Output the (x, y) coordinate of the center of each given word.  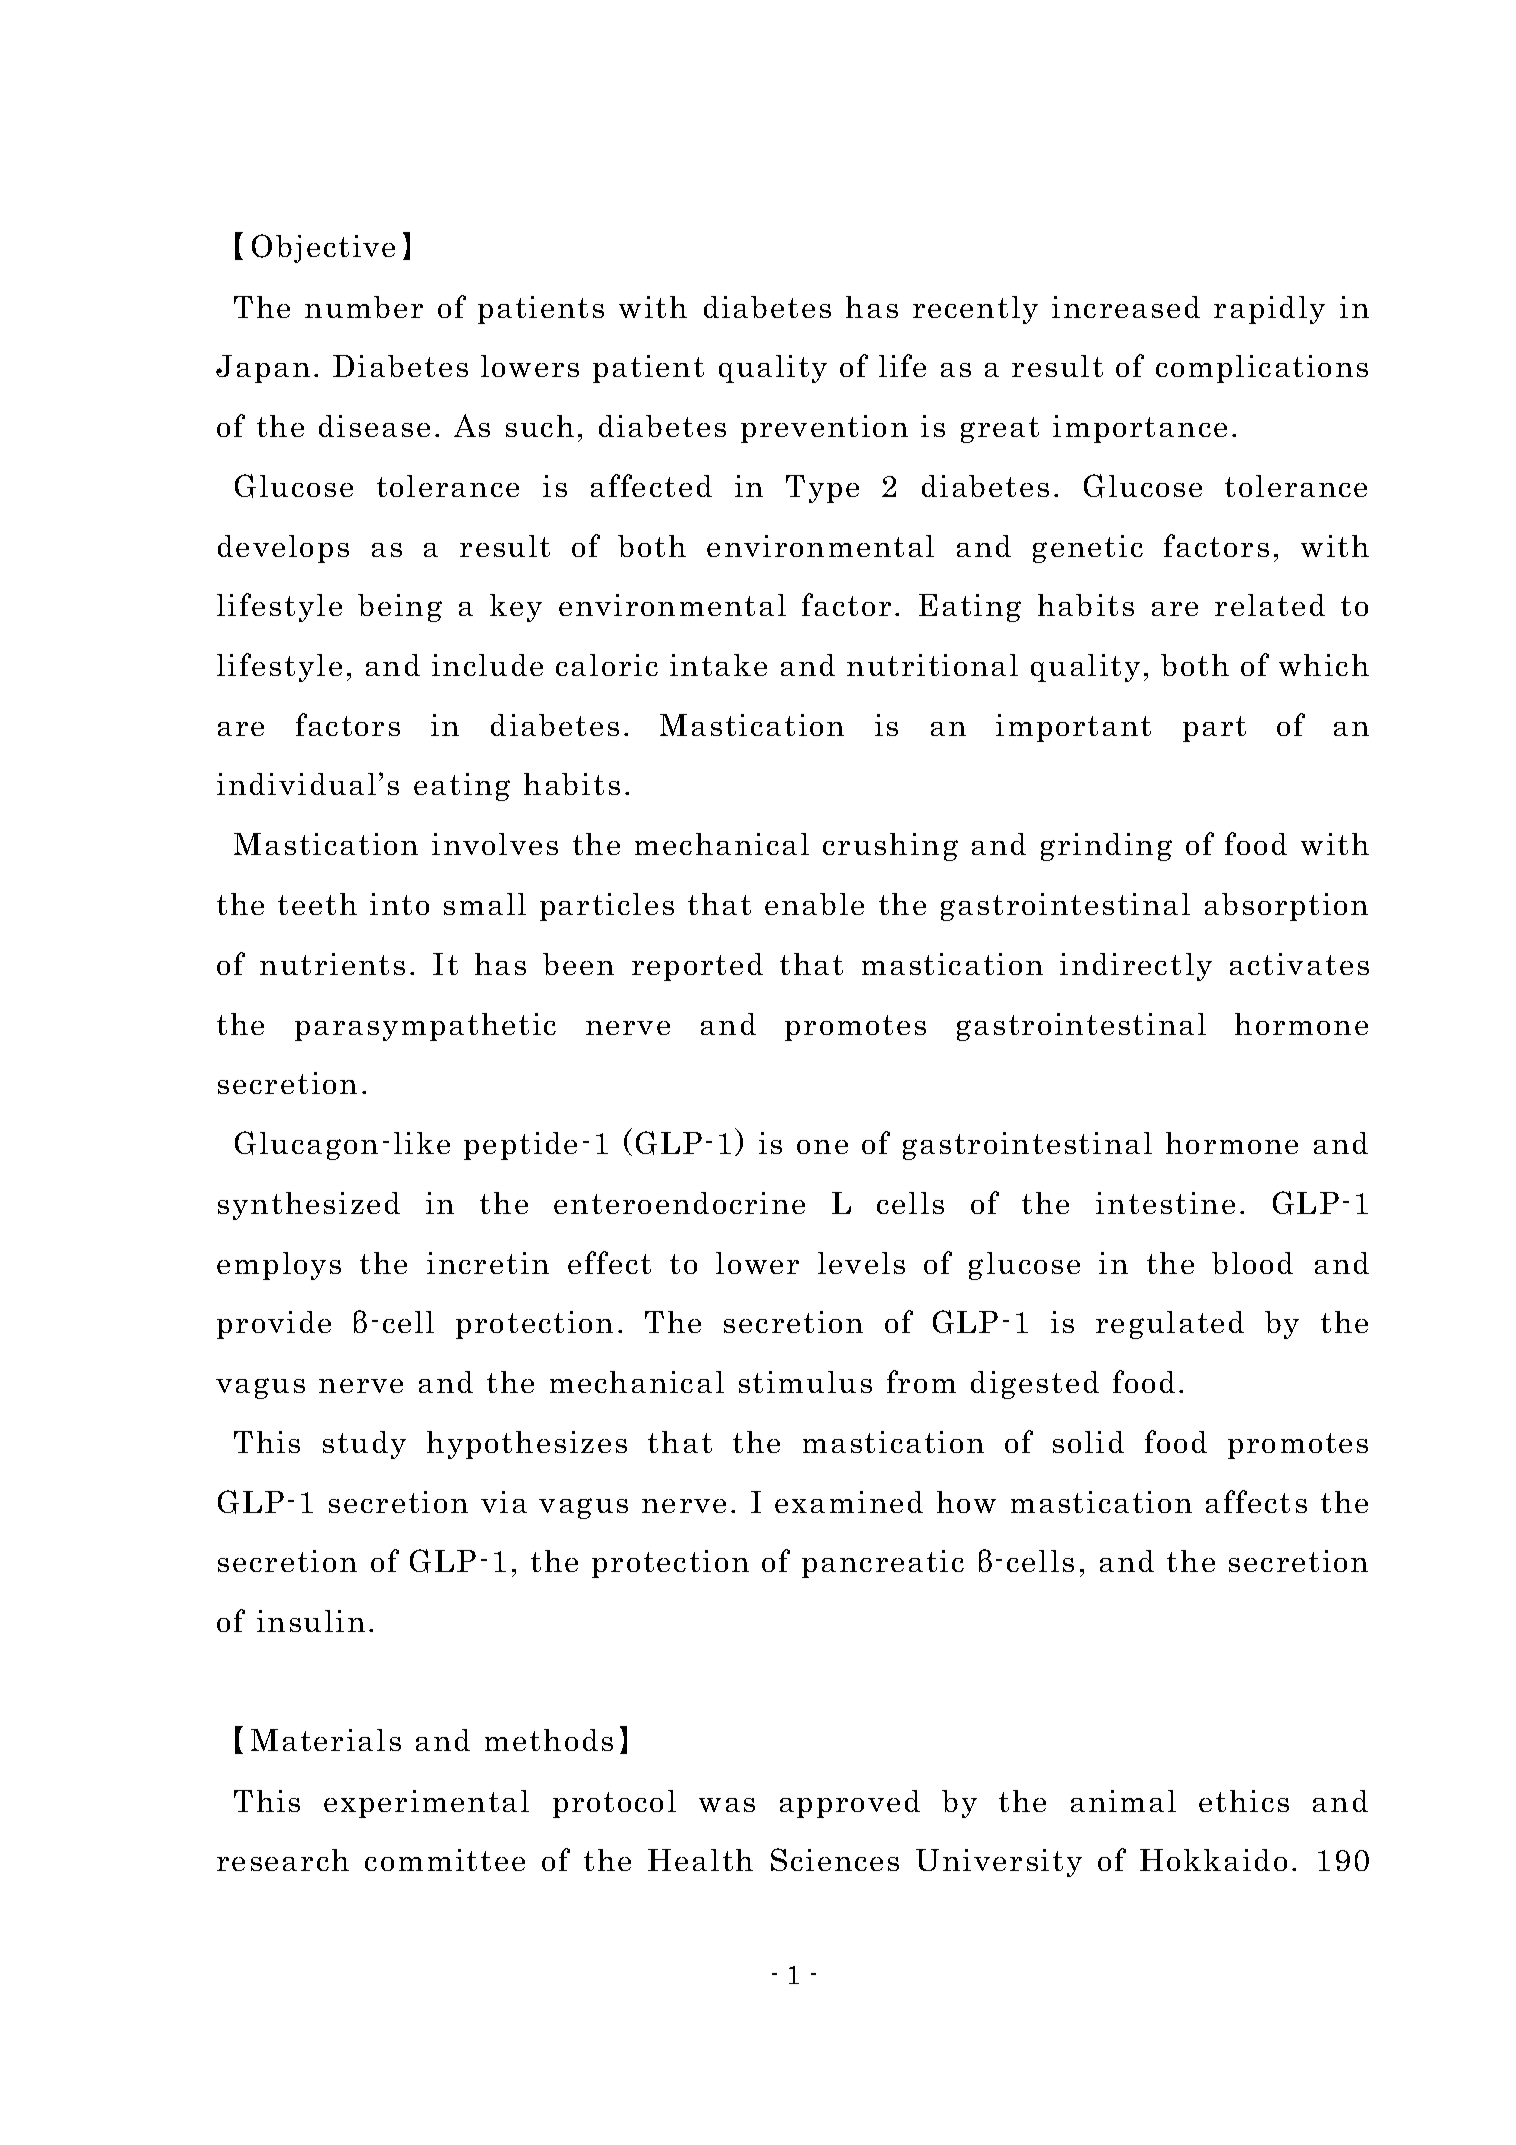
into (399, 904)
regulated (1170, 1325)
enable (814, 904)
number (364, 307)
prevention (824, 429)
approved (850, 1804)
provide (274, 1325)
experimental (426, 1804)
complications (1262, 369)
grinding (1106, 847)
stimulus (805, 1382)
